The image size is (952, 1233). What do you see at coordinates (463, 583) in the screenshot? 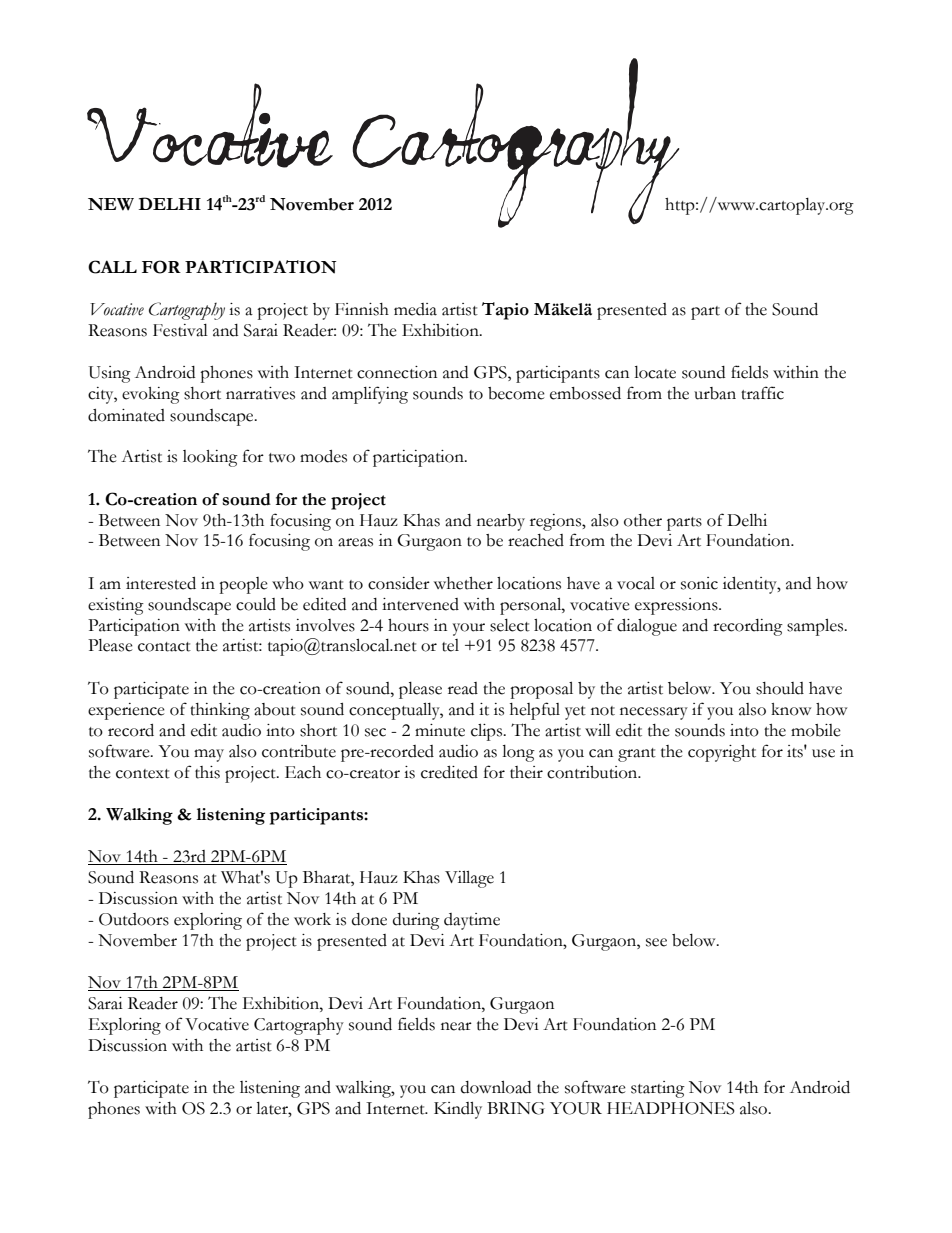
I see `whether` at bounding box center [463, 583].
